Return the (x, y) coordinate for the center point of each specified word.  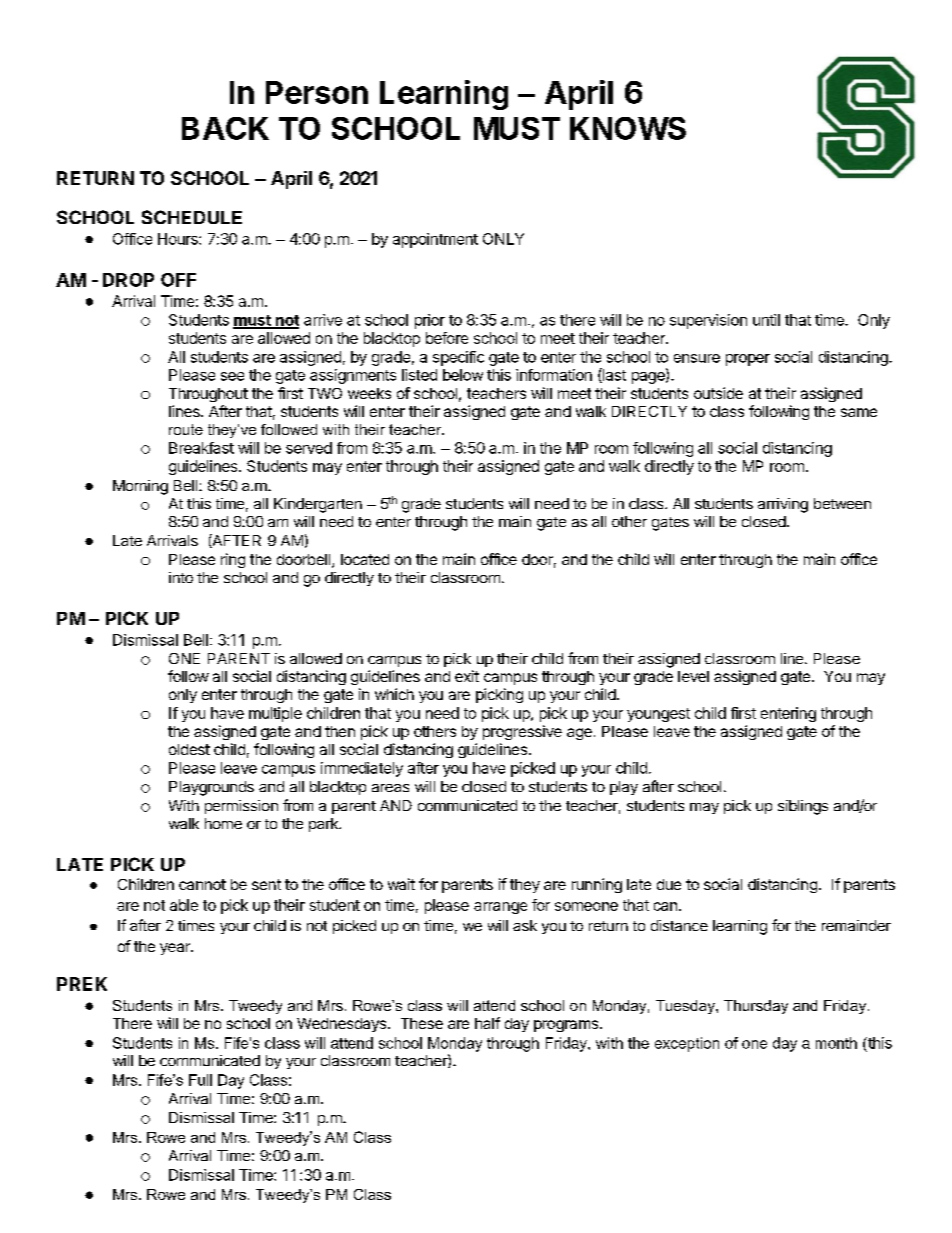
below (463, 375)
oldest (189, 749)
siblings (803, 807)
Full (200, 1080)
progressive (522, 732)
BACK (225, 128)
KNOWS (628, 128)
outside (718, 393)
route (186, 429)
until (766, 320)
